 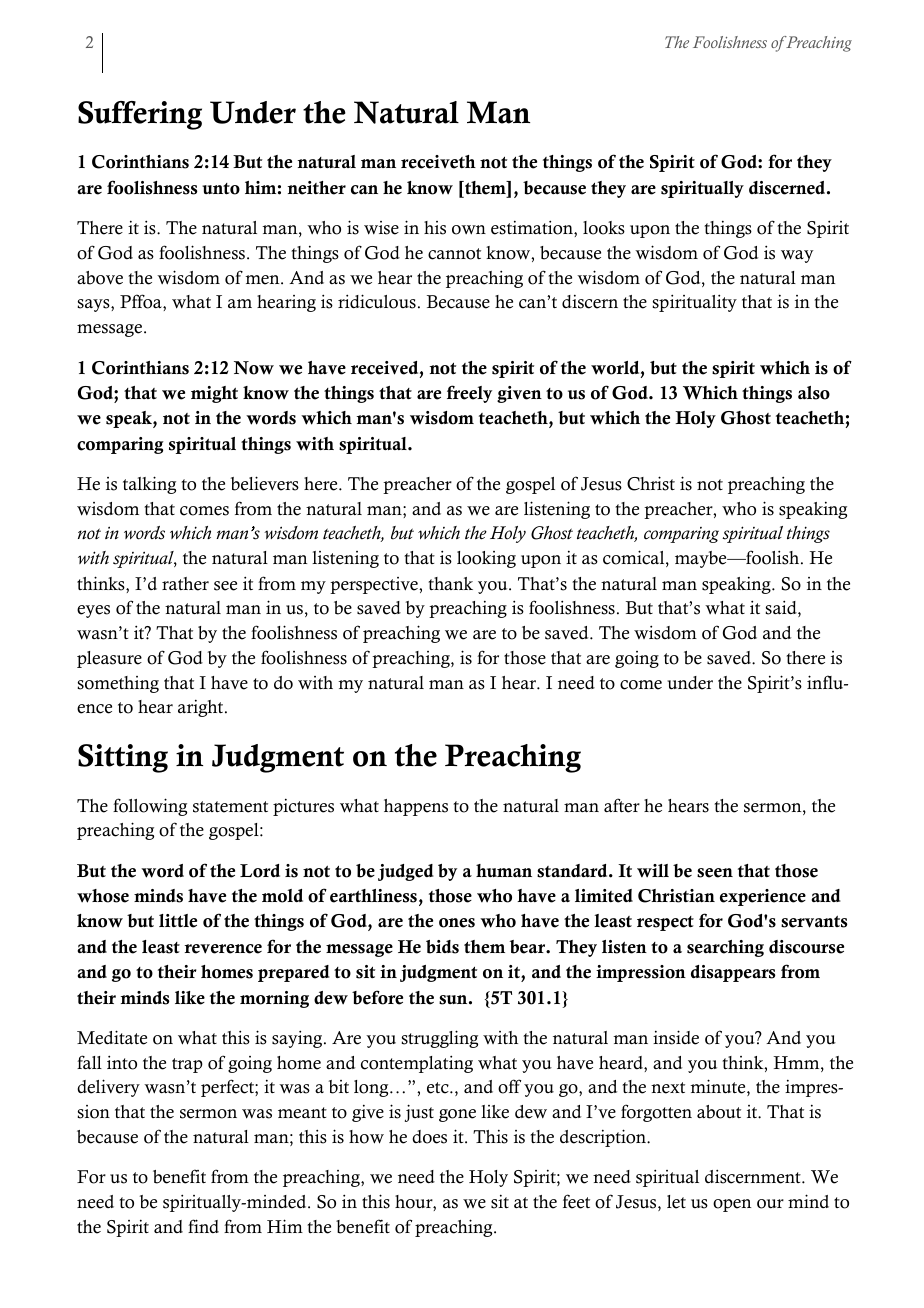 I want to click on judged, so click(x=406, y=872).
